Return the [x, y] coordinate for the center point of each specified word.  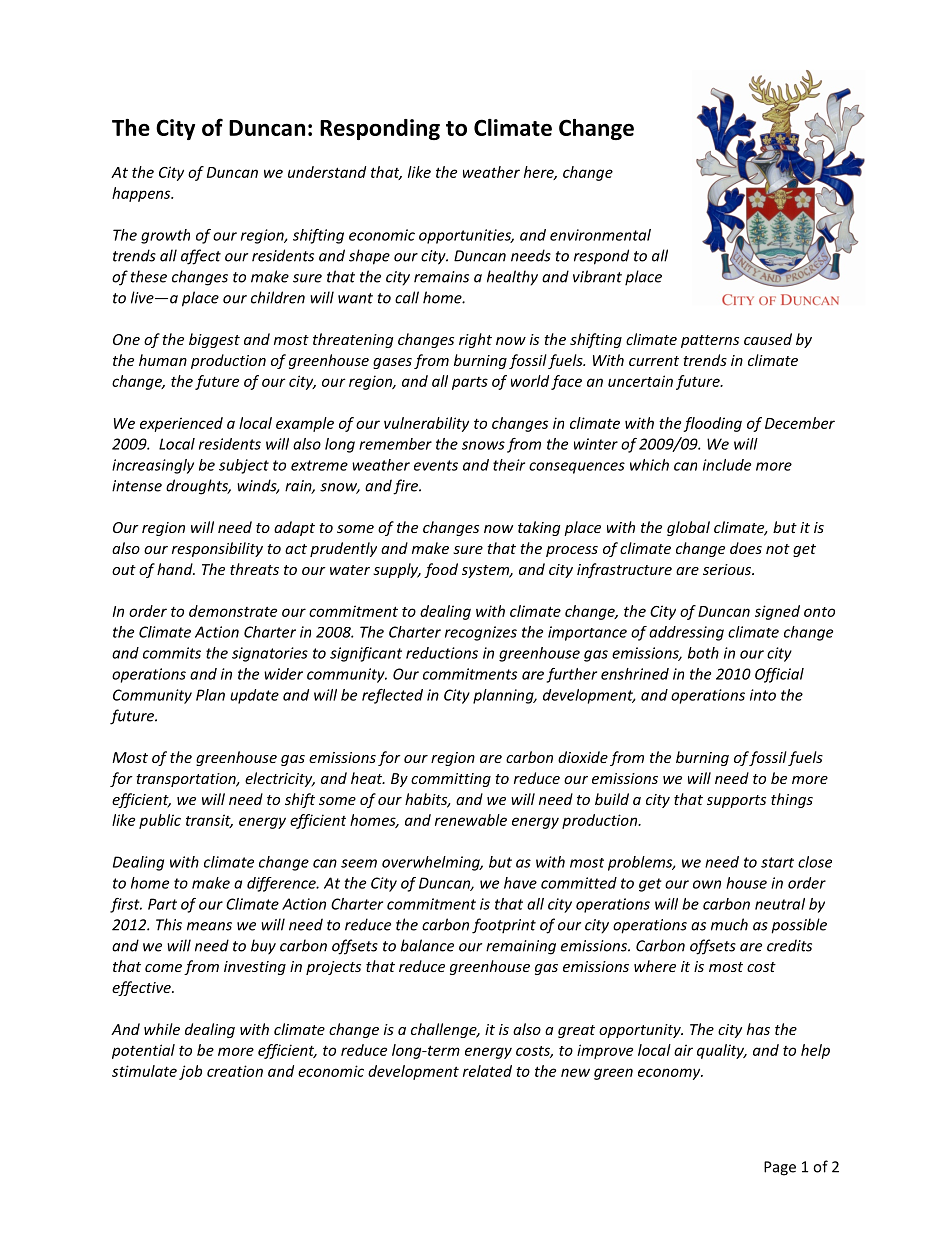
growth [165, 236]
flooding [712, 424]
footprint [504, 926]
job [190, 1072]
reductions [442, 653]
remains [441, 277]
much [729, 924]
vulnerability [426, 424]
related [487, 1071]
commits [172, 653]
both [703, 653]
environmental [600, 235]
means [209, 926]
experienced [181, 424]
